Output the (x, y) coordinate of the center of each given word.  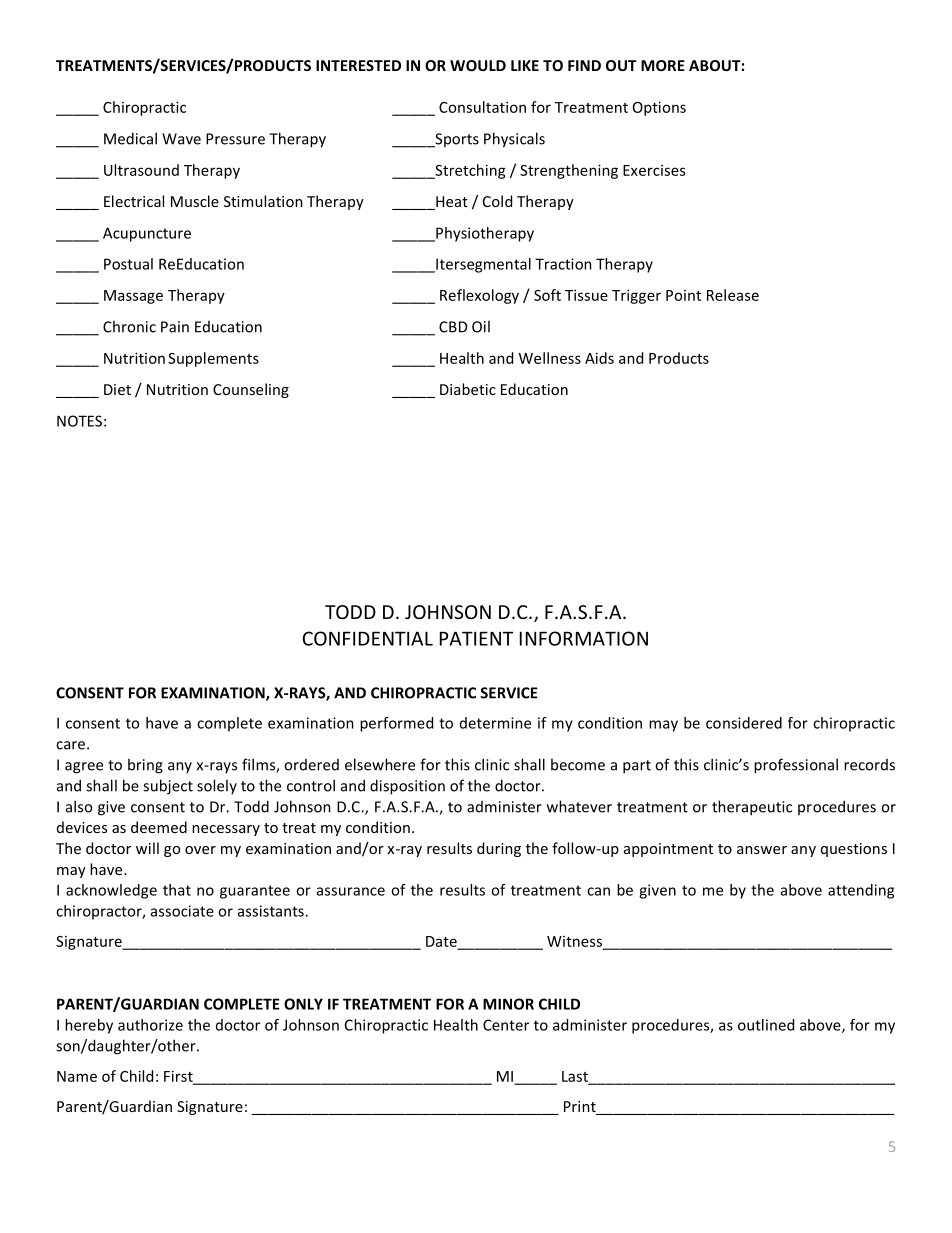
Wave (181, 139)
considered (744, 723)
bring (145, 766)
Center (506, 1025)
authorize (150, 1025)
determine (495, 723)
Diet (117, 389)
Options (659, 108)
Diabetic (468, 389)
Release (733, 295)
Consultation (482, 107)
